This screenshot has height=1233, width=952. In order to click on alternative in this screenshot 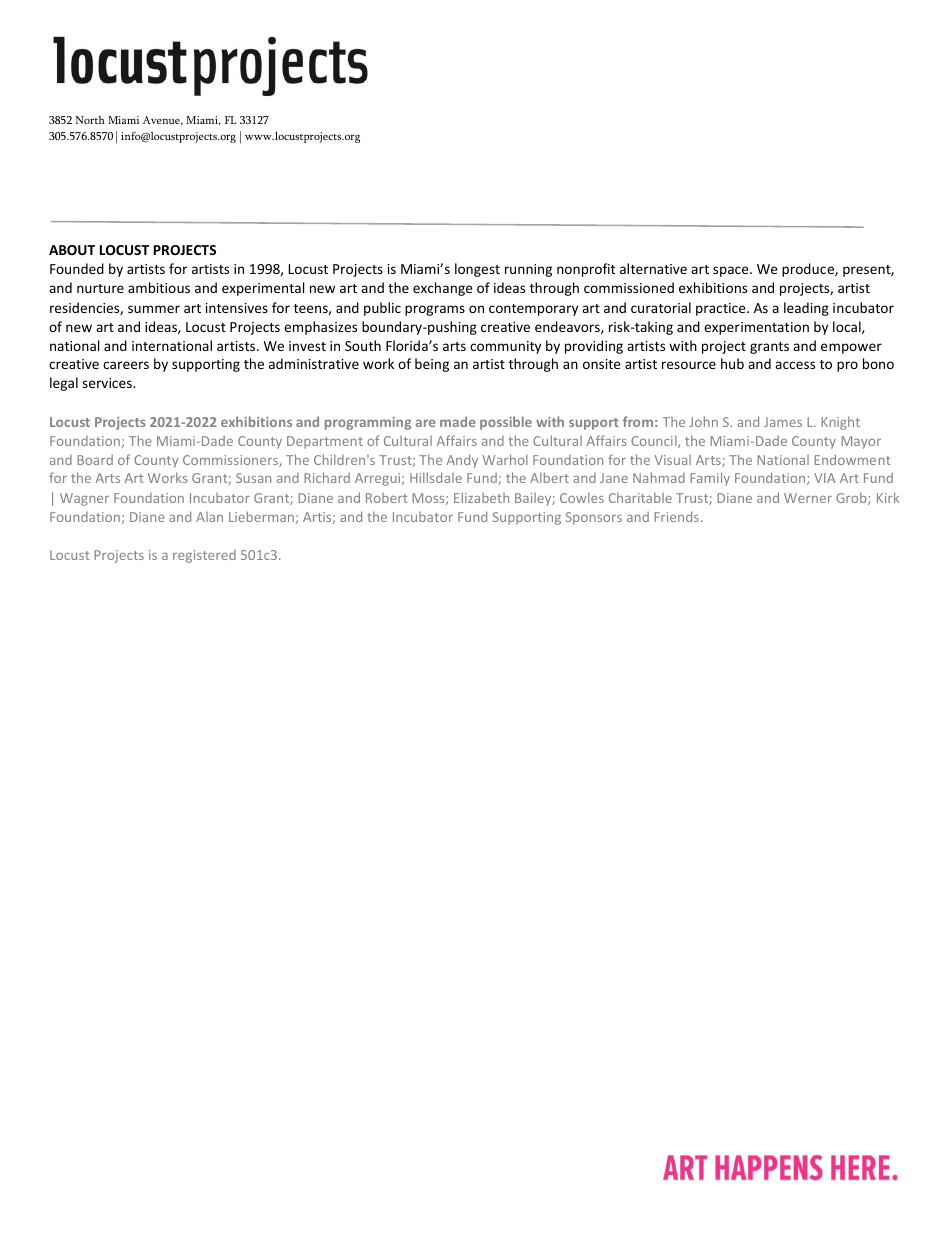, I will do `click(653, 268)`.
